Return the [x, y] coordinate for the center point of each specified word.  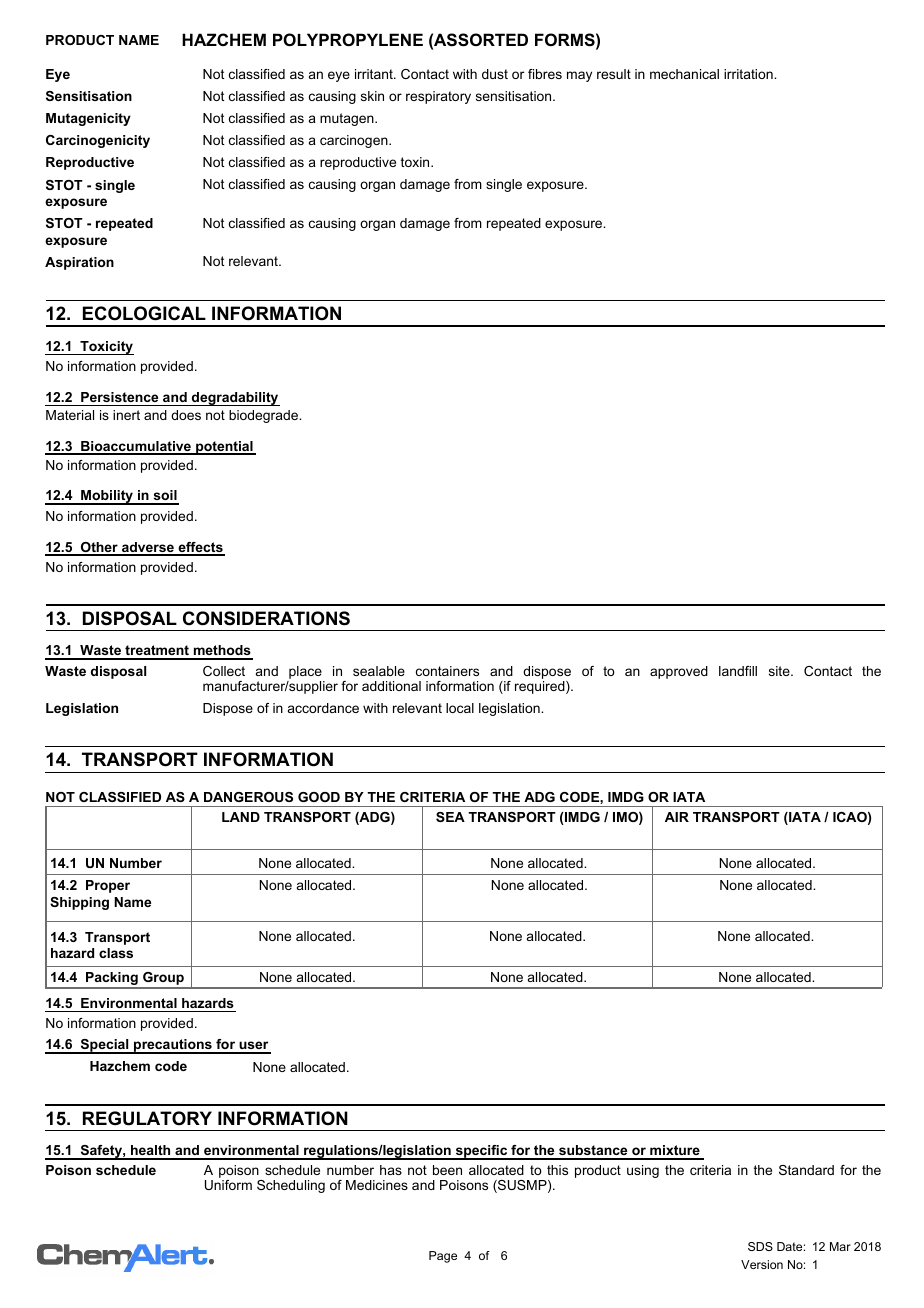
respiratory [438, 97]
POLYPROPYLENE [348, 39]
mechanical [684, 74]
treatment [157, 652]
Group [163, 980]
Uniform [228, 1185]
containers [447, 671]
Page [443, 1257]
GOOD [319, 797]
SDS [760, 1246]
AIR [677, 817]
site [780, 671]
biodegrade [265, 416]
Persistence [119, 397]
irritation [749, 74]
